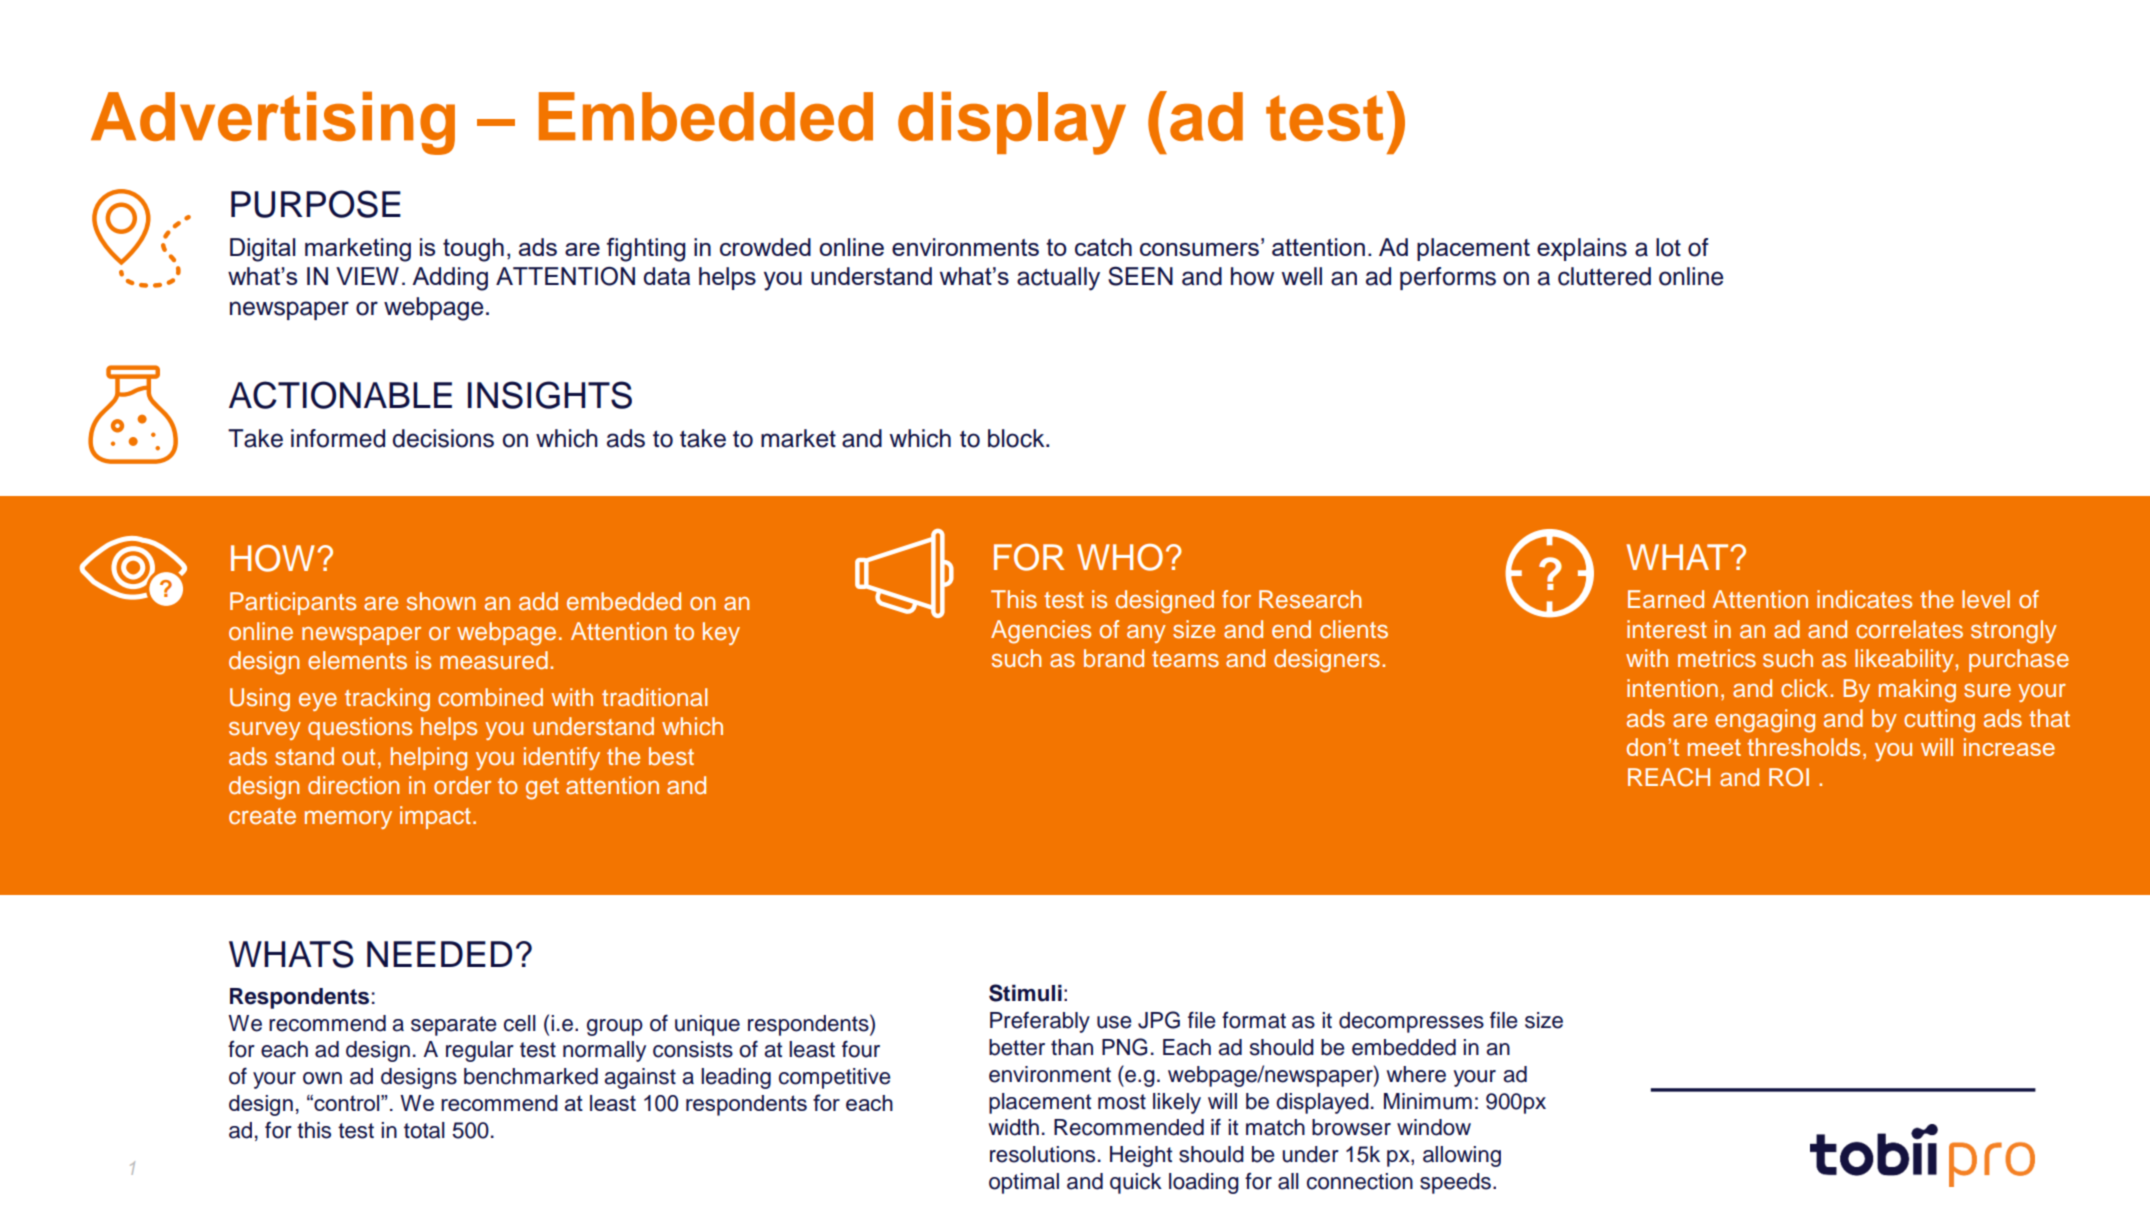 The width and height of the page is (2150, 1210). Describe the element at coordinates (424, 1130) in the page. I see `total` at that location.
